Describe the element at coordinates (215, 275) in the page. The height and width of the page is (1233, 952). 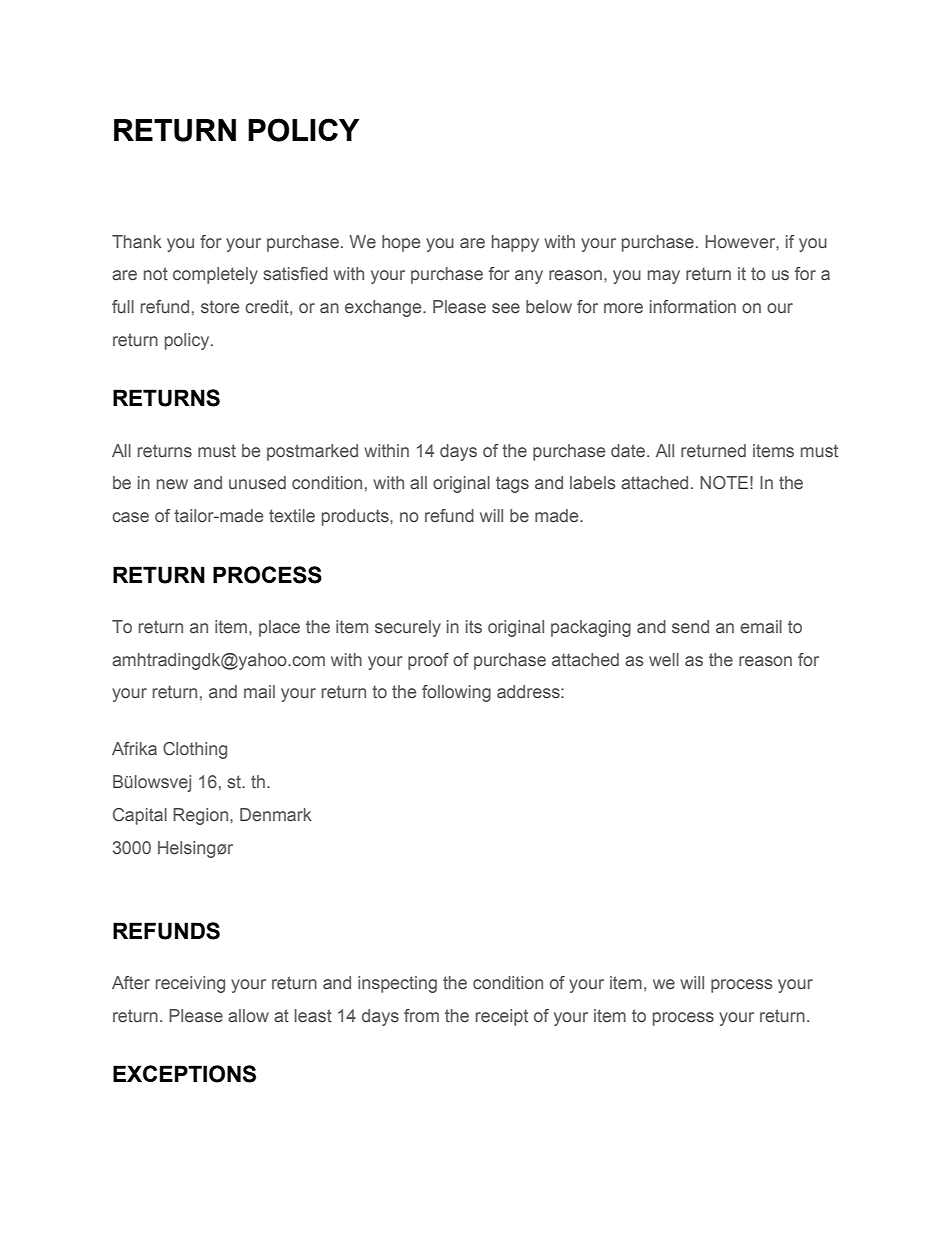
I see `completely` at that location.
